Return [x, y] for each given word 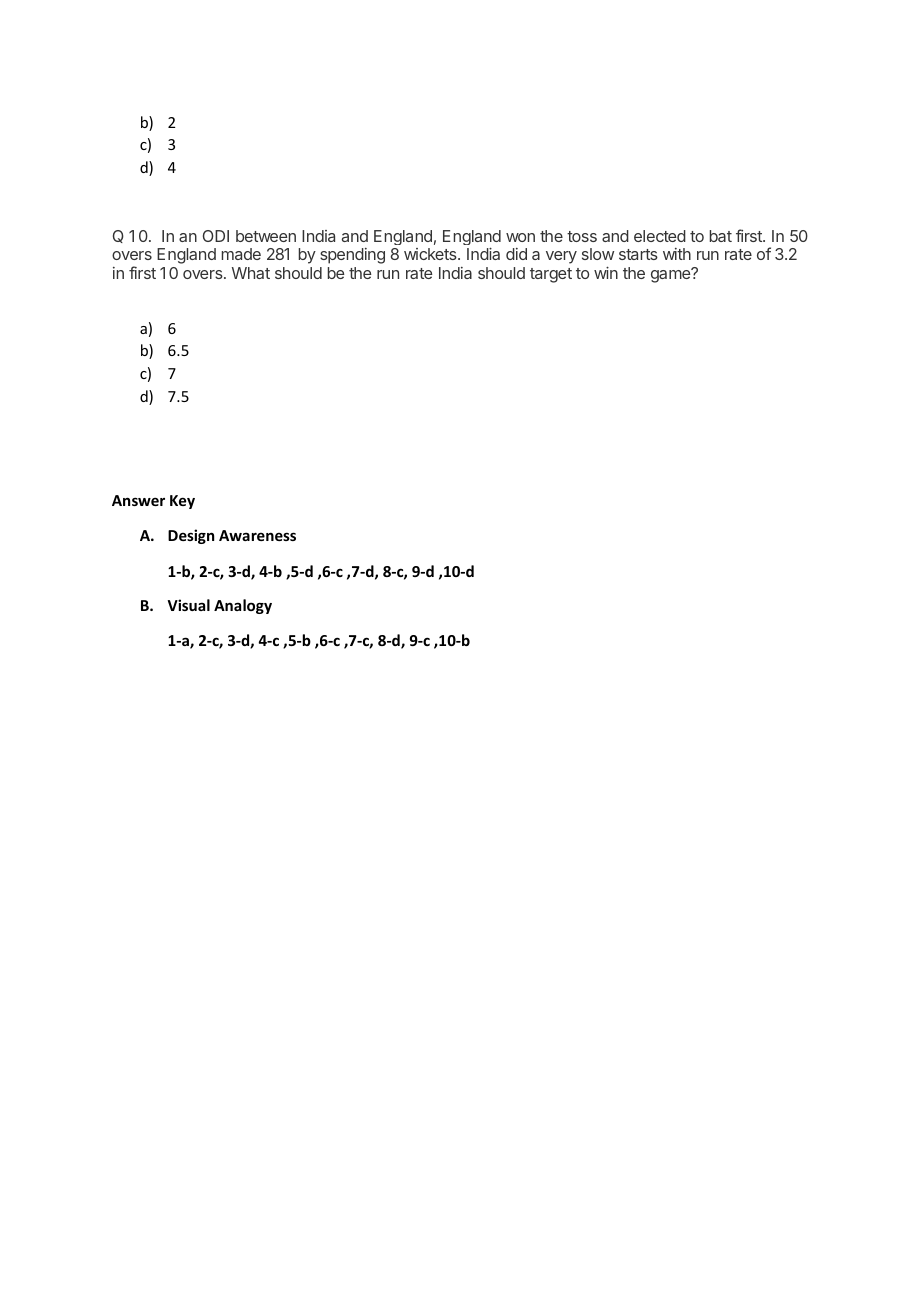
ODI [216, 236]
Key [182, 502]
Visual [189, 605]
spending [352, 256]
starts [638, 254]
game [672, 275]
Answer [138, 500]
